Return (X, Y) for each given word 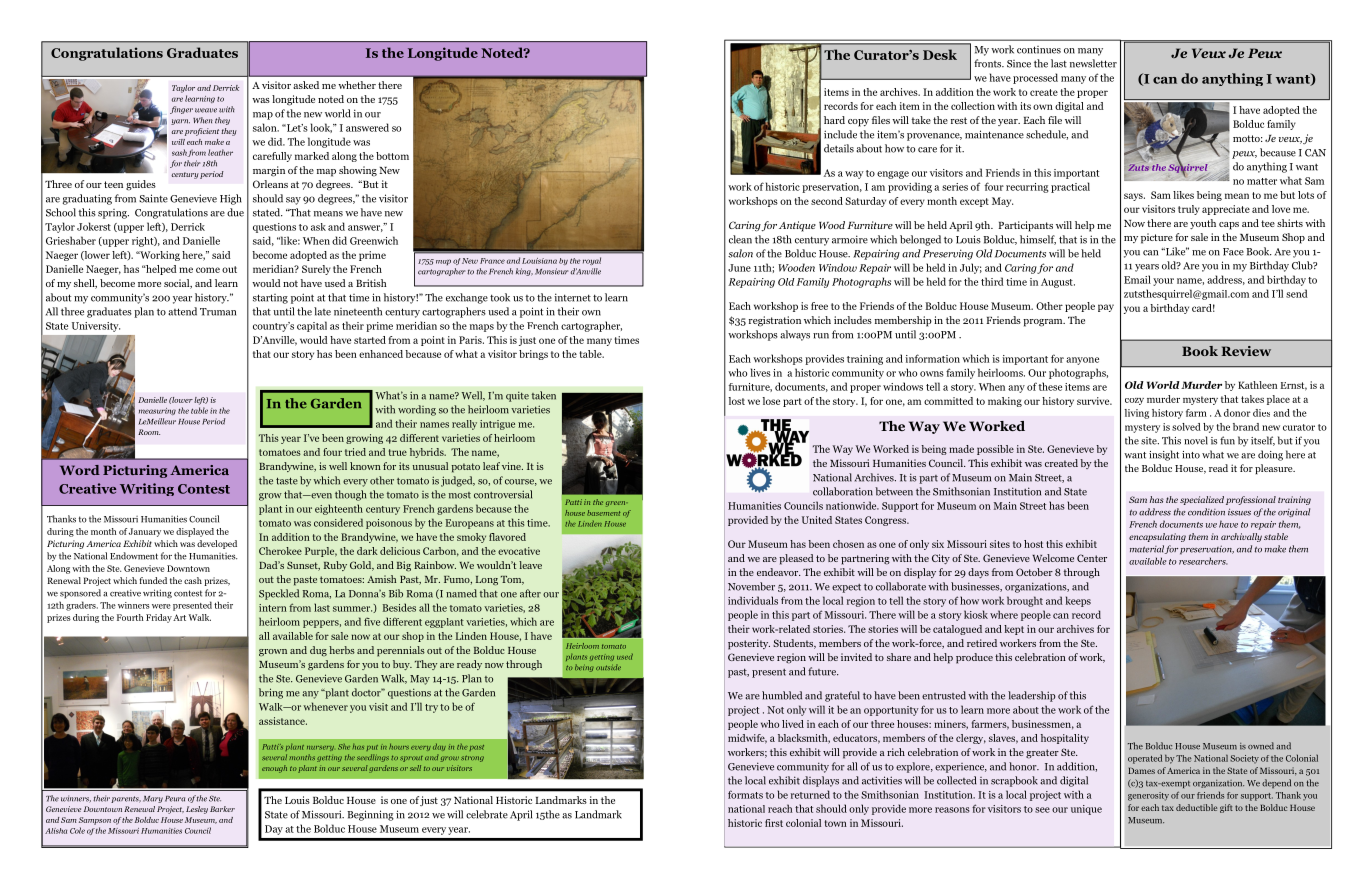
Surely (316, 270)
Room (149, 432)
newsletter (1093, 63)
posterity (749, 644)
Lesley (197, 810)
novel (1196, 440)
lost (737, 401)
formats (745, 794)
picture (1157, 238)
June (739, 268)
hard (834, 120)
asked (306, 85)
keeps (1078, 601)
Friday (159, 618)
